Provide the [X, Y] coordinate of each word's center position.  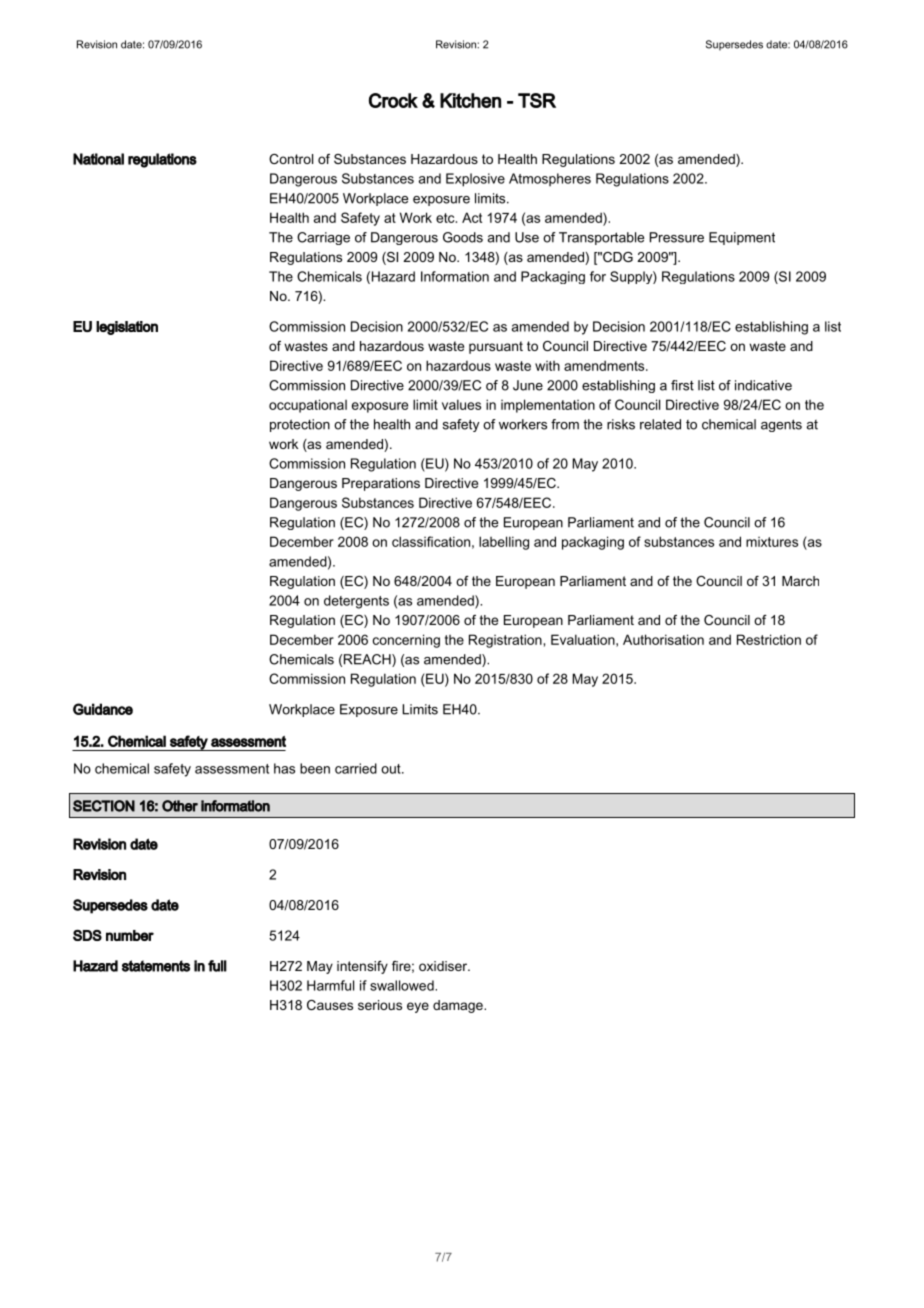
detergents [356, 602]
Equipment [742, 238]
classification [431, 541]
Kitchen [470, 100]
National [98, 159]
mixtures [772, 542]
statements [156, 966]
